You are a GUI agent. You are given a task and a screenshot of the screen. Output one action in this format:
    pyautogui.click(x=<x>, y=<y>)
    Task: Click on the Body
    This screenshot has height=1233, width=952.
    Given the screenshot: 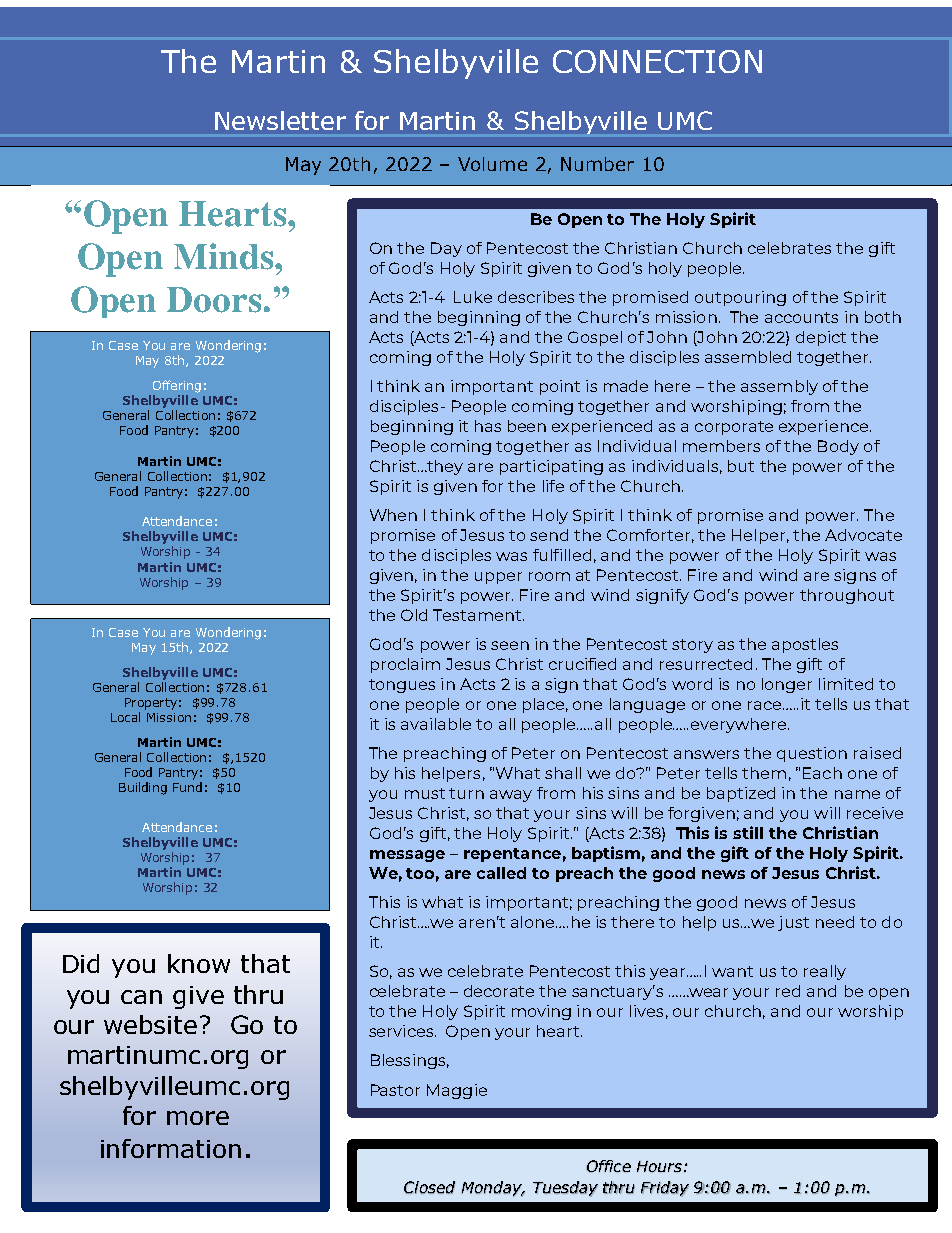 What is the action you would take?
    pyautogui.click(x=838, y=447)
